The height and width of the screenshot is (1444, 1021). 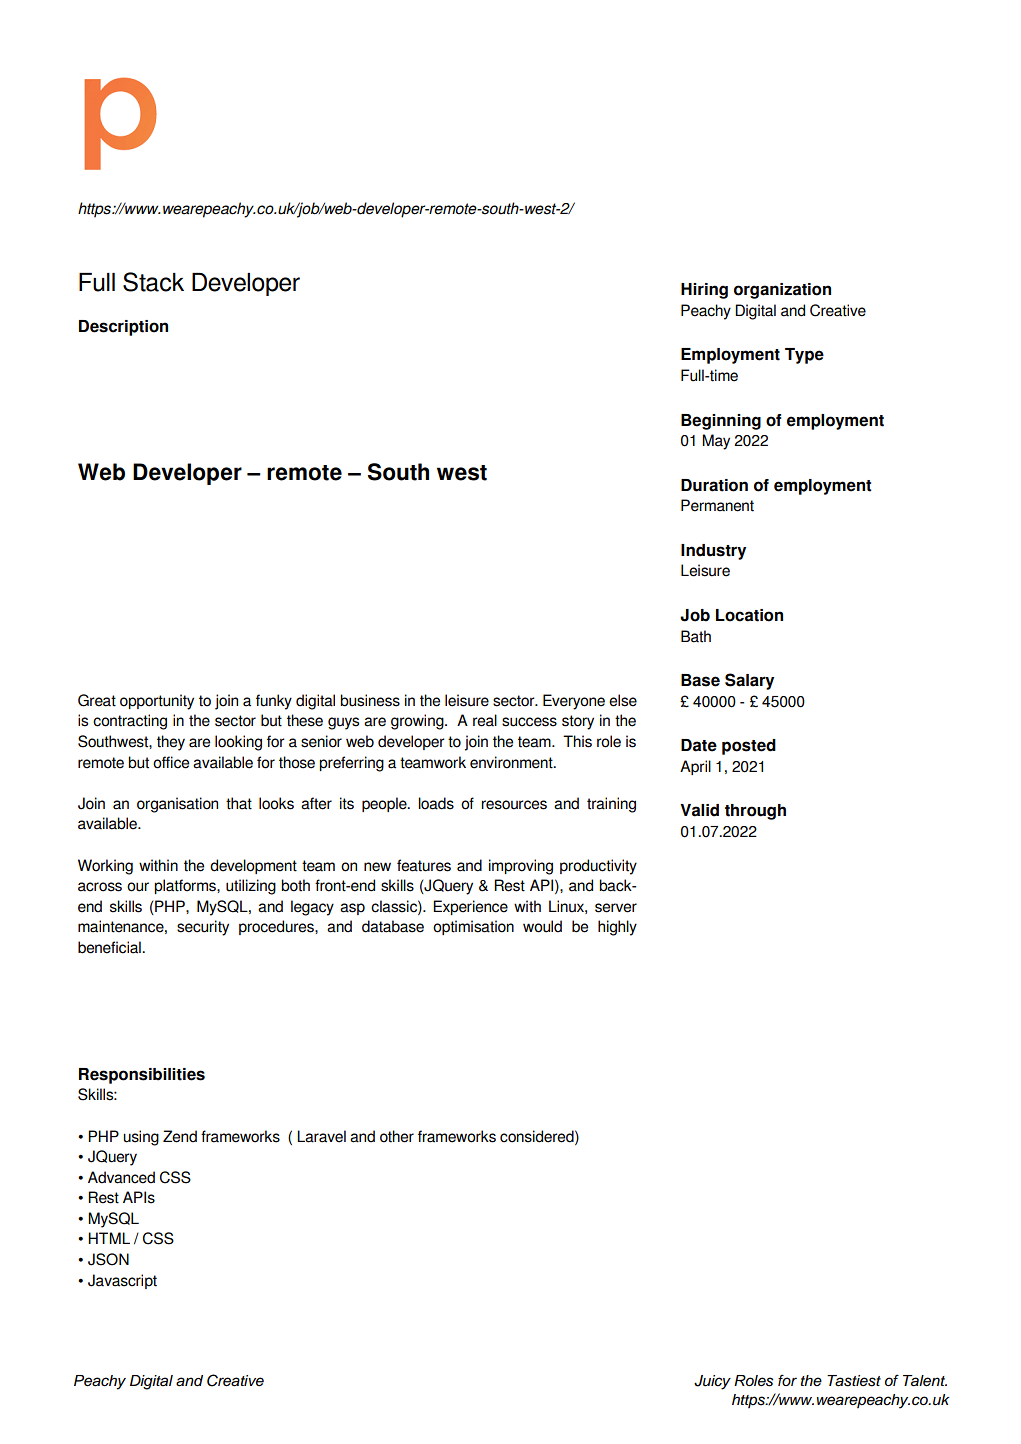 I want to click on organization, so click(x=782, y=291).
